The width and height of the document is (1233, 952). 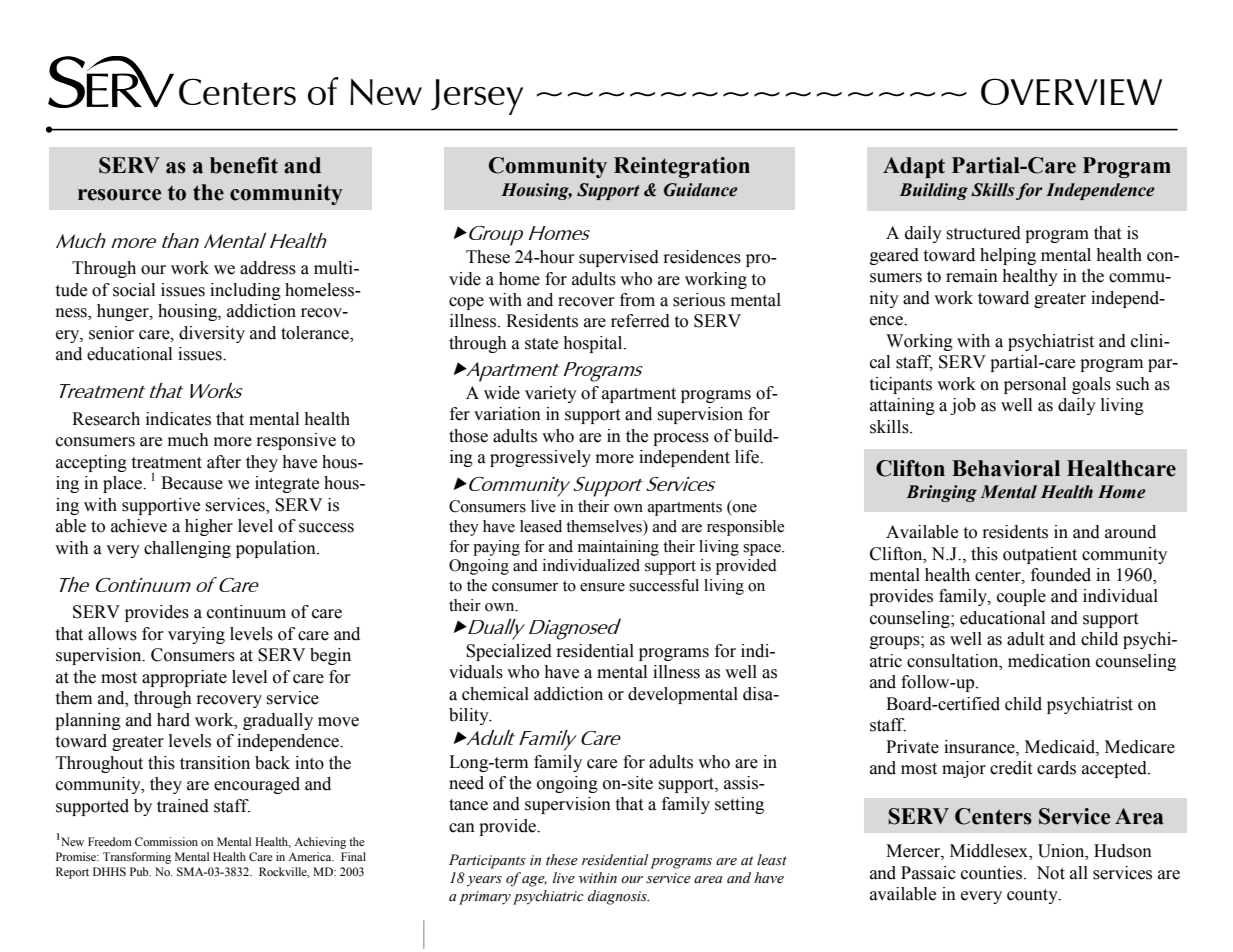 I want to click on diversity, so click(x=212, y=334).
